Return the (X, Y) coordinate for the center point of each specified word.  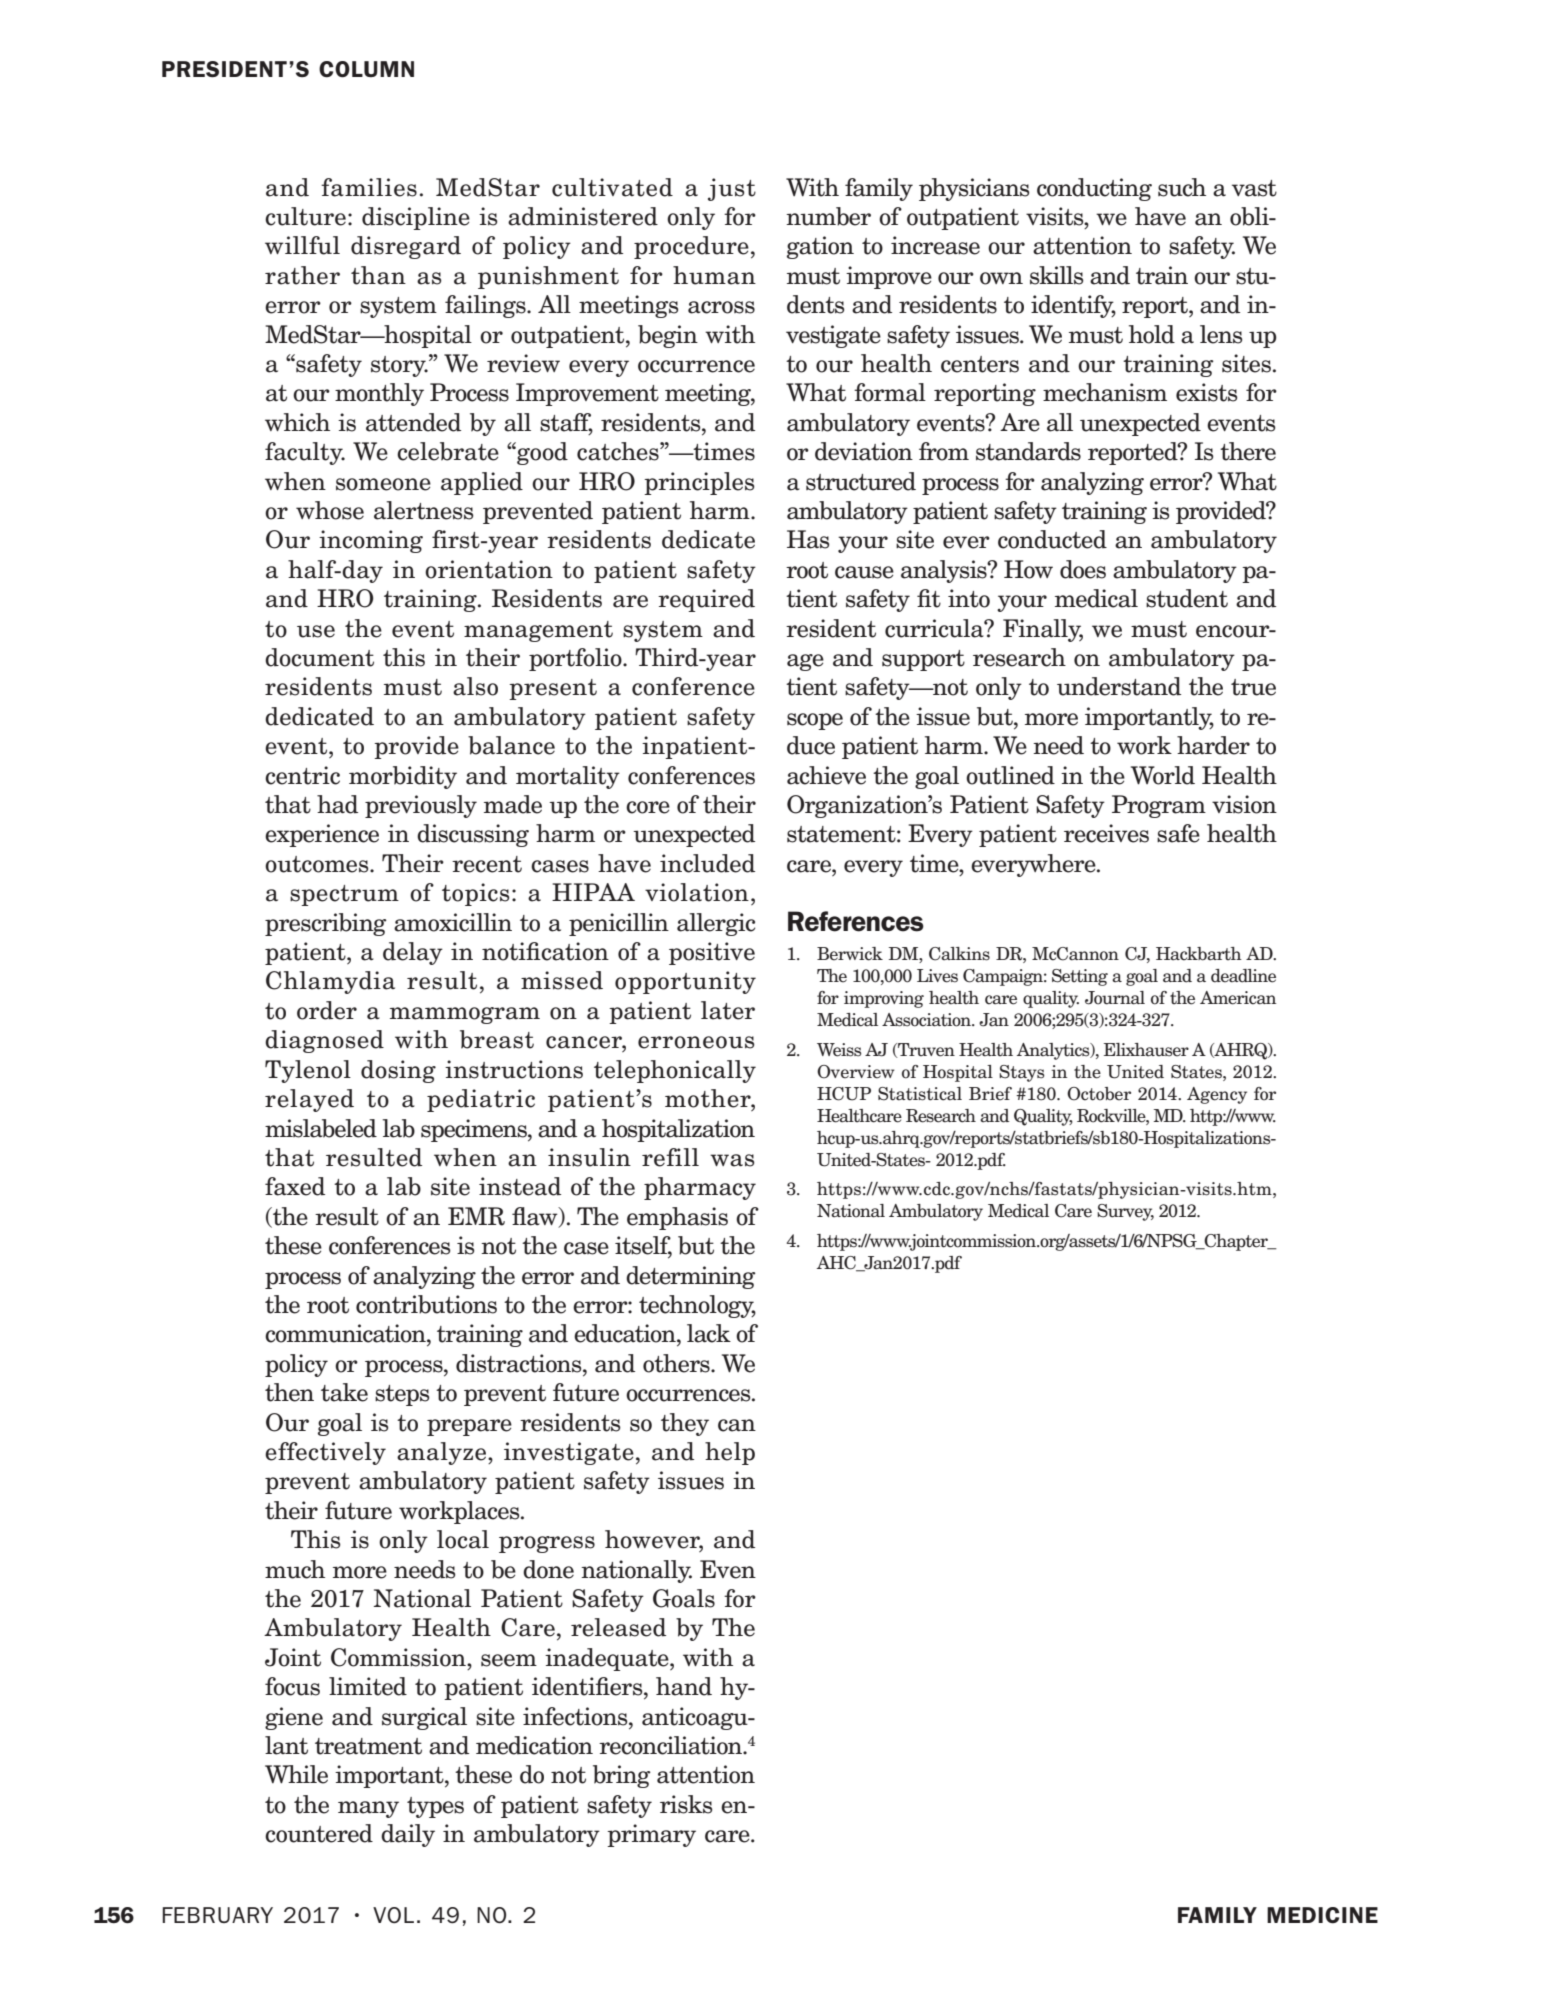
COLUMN (366, 69)
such (1182, 187)
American (1238, 998)
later (728, 1010)
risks (686, 1804)
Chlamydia (330, 982)
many (368, 1809)
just (732, 189)
